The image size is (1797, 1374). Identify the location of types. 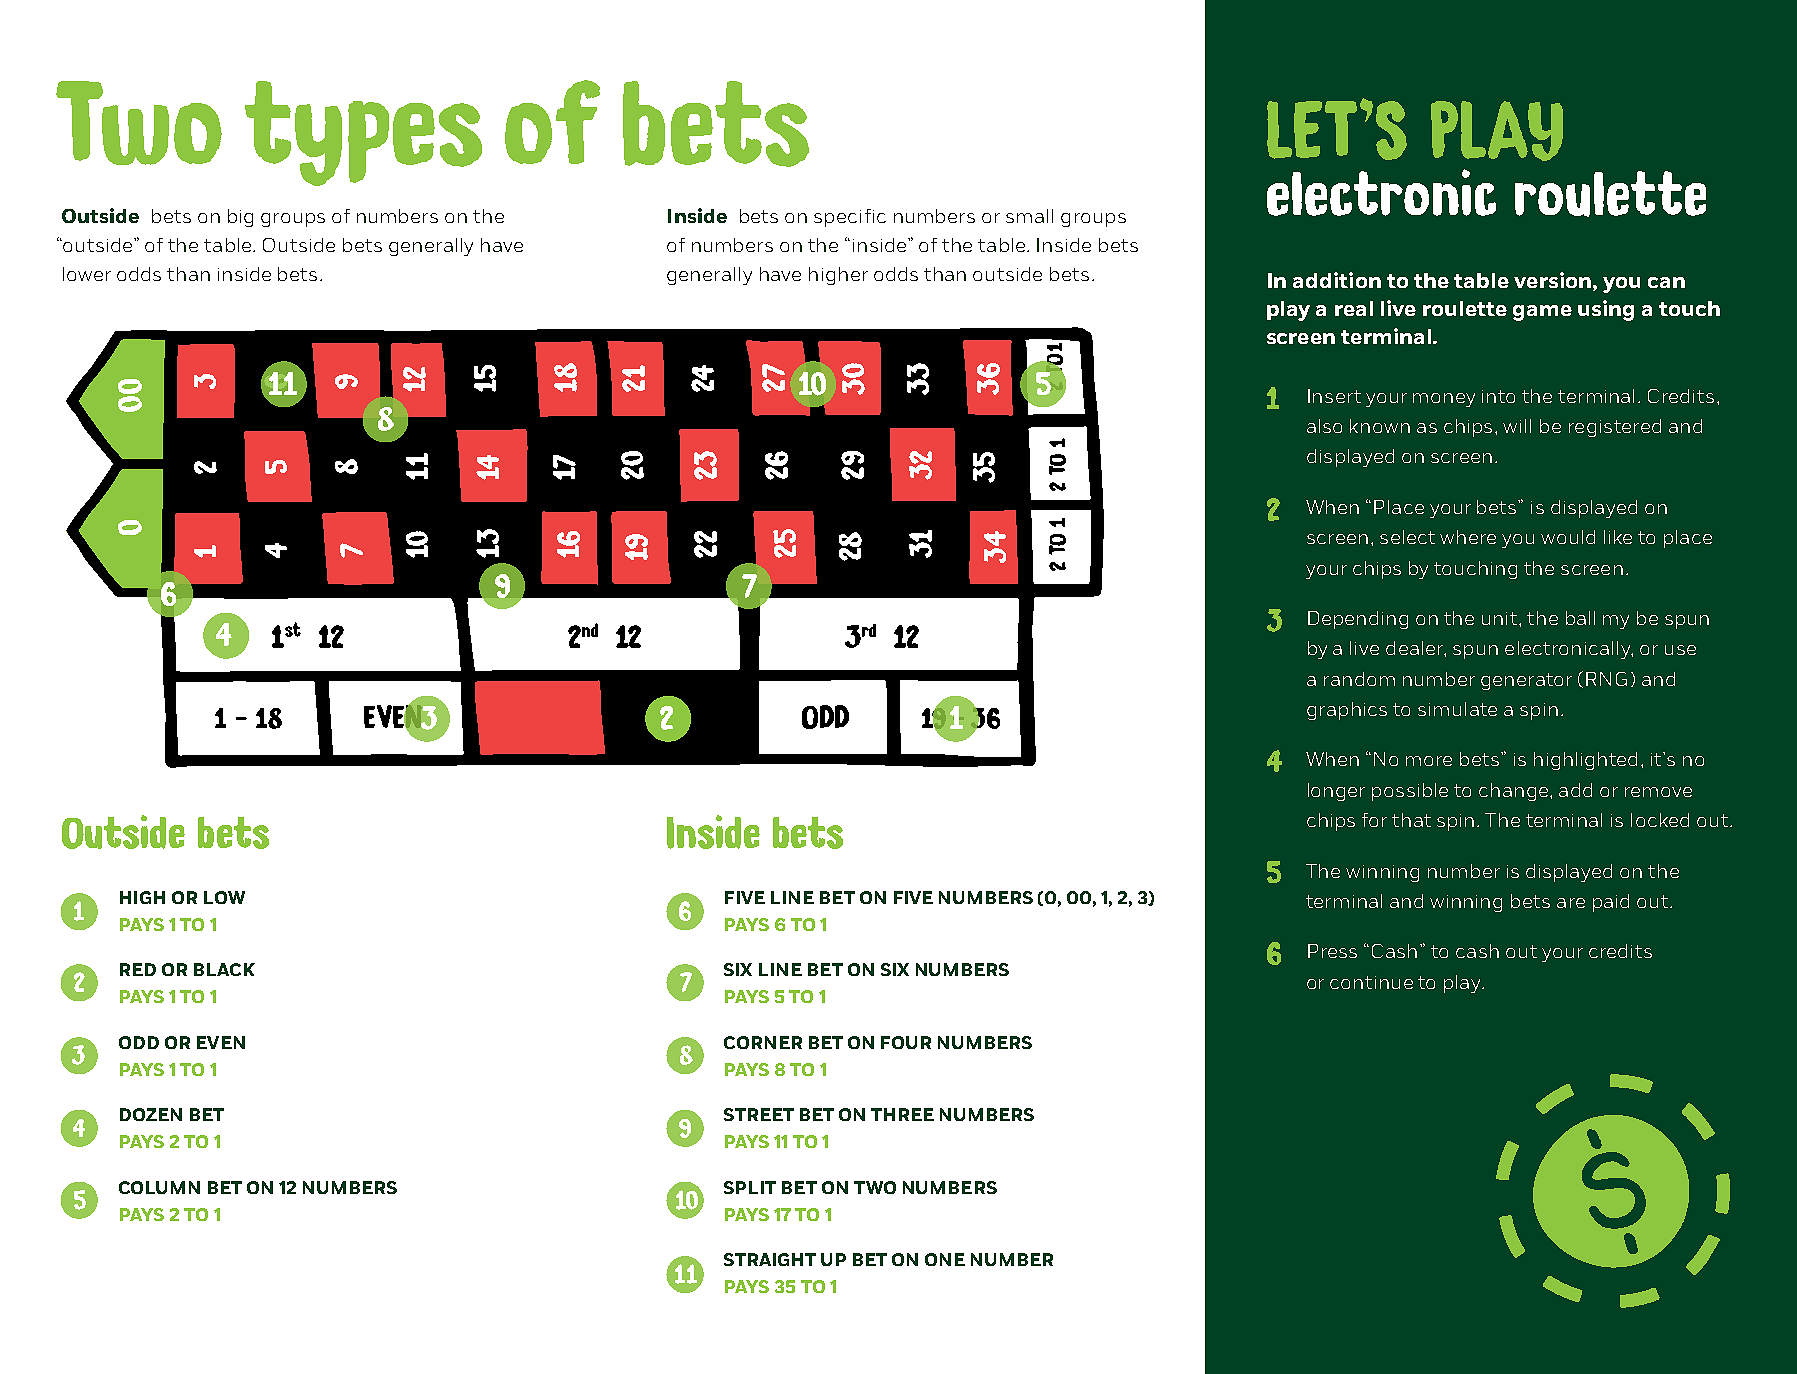
(363, 133).
